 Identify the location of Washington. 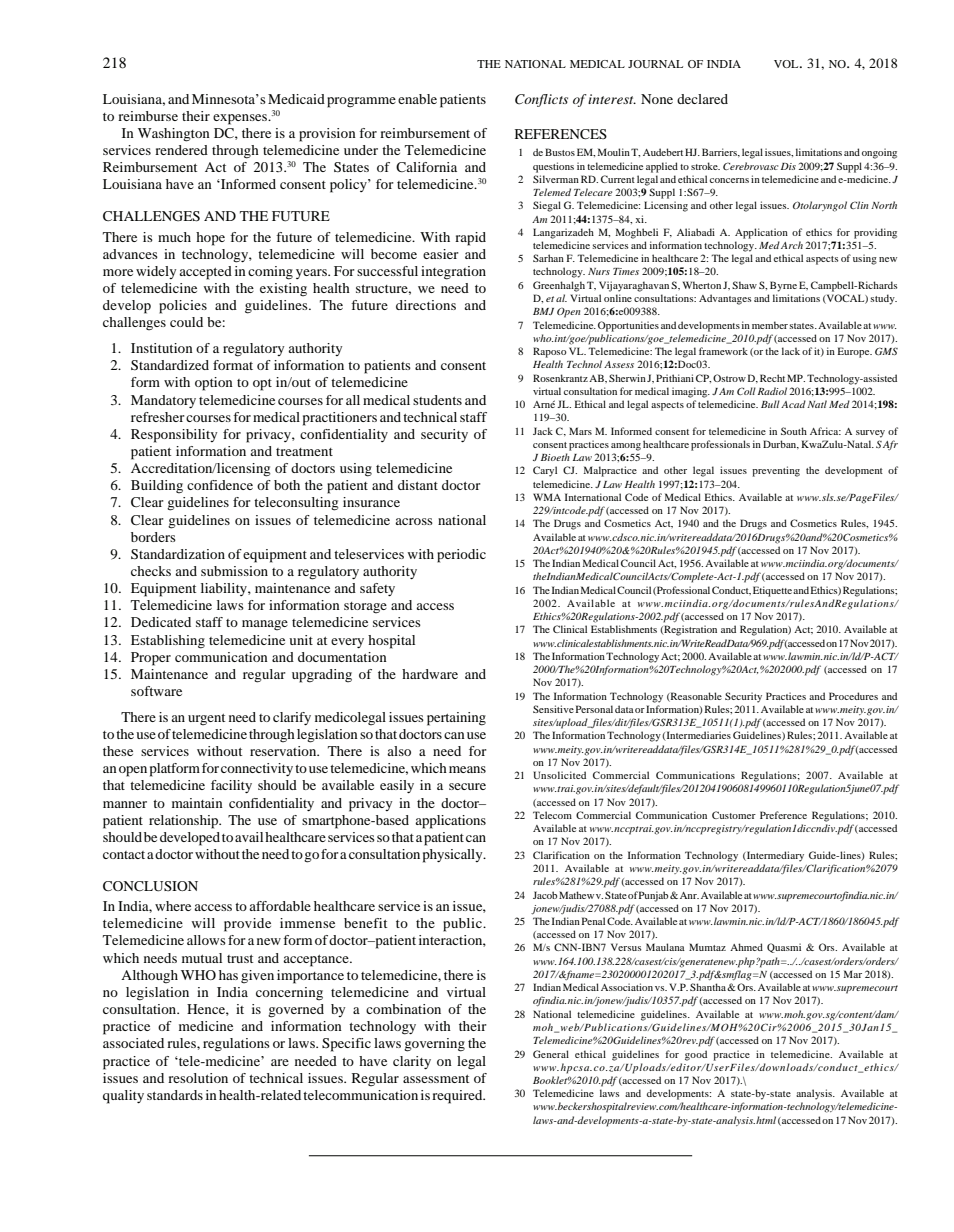
(174, 135).
